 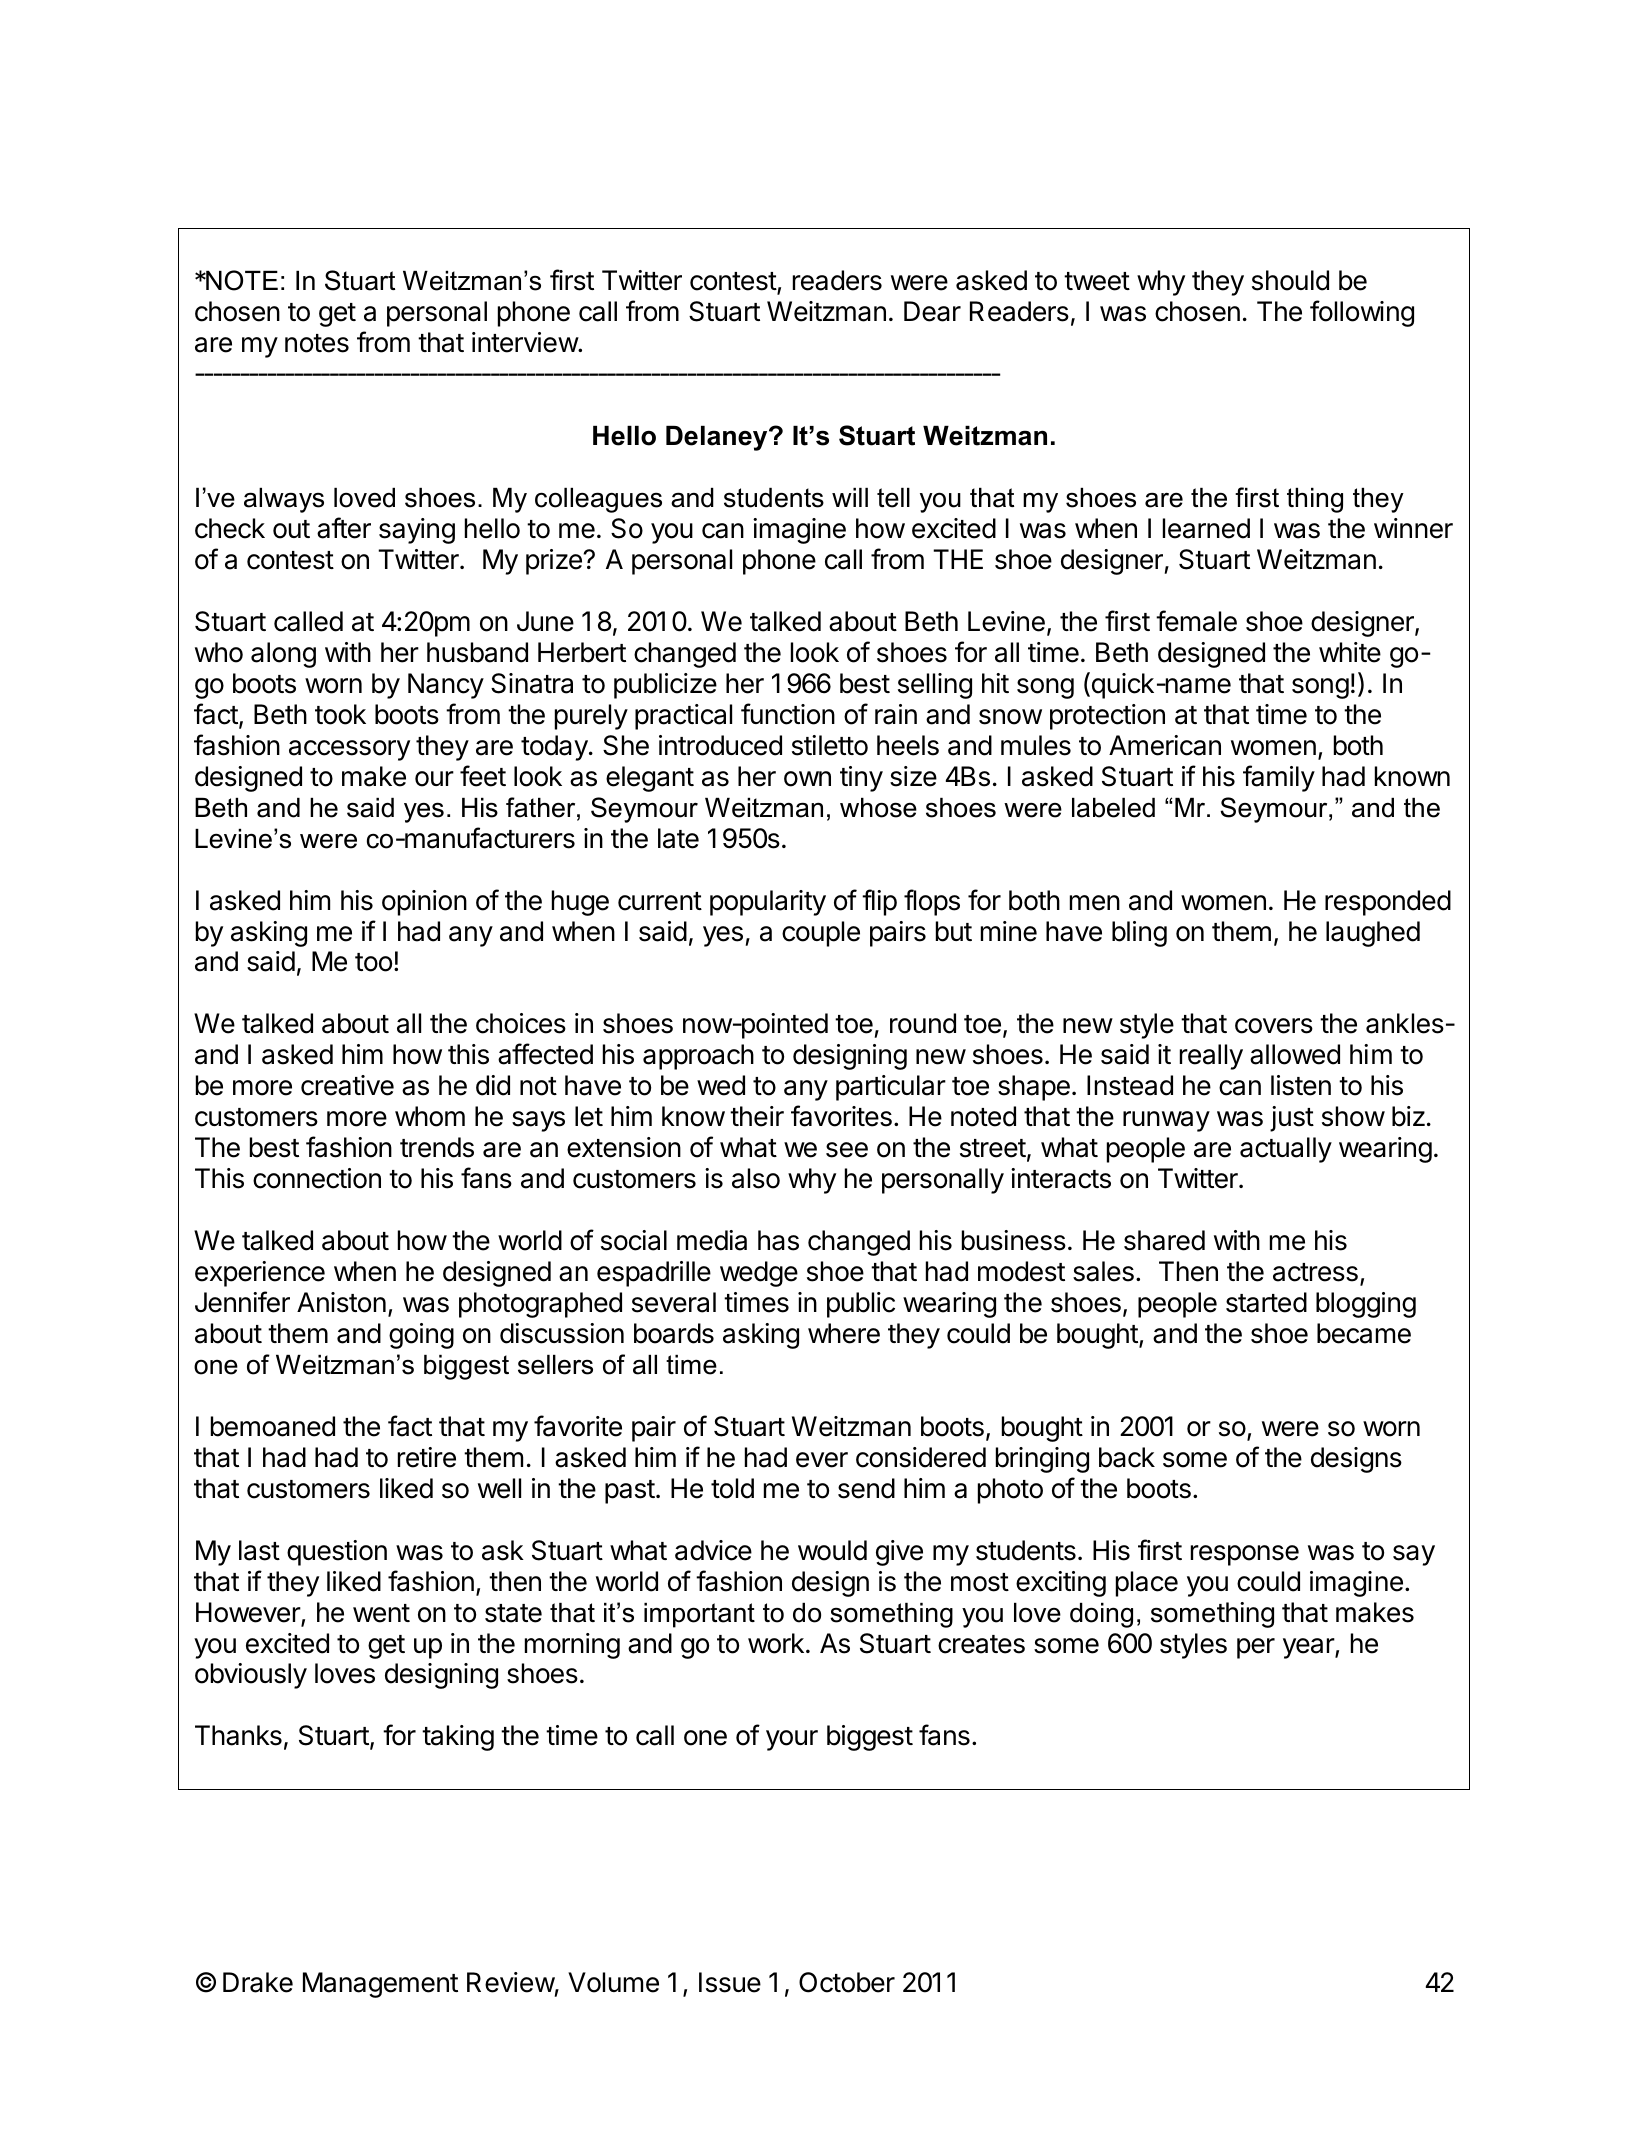 What do you see at coordinates (1286, 1150) in the page?
I see `actually` at bounding box center [1286, 1150].
